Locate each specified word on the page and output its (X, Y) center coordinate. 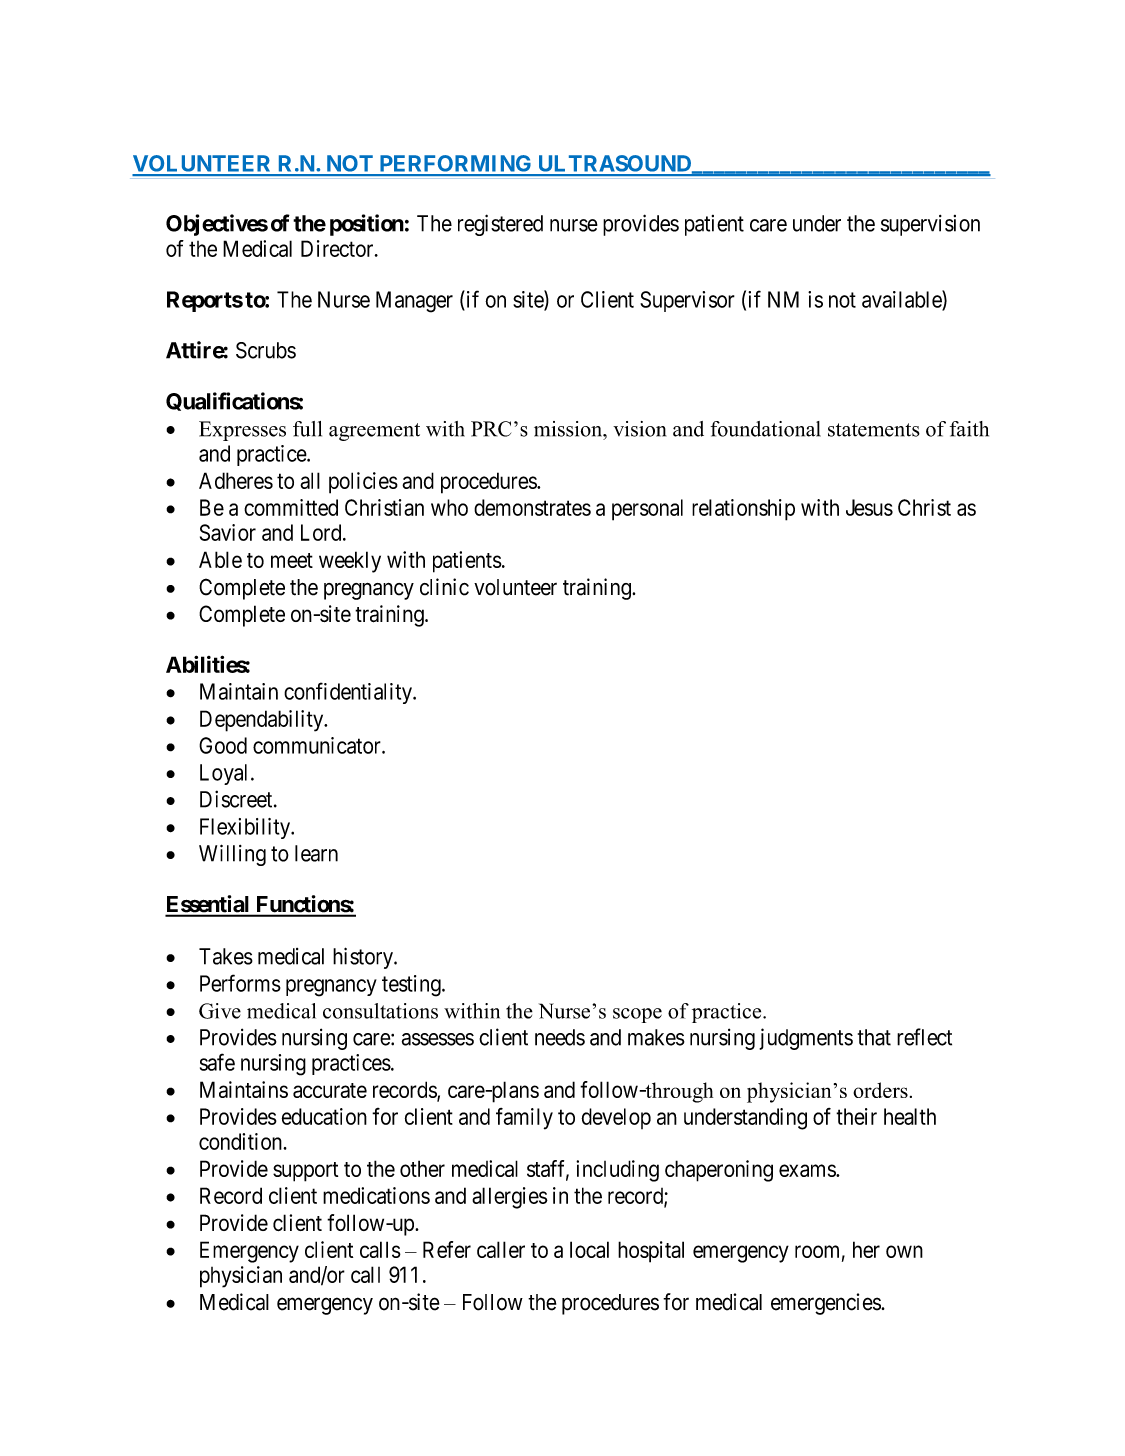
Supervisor (687, 301)
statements (874, 430)
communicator (318, 745)
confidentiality (349, 693)
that (874, 1037)
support (305, 1172)
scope (637, 1015)
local (589, 1249)
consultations (380, 1011)
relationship (743, 510)
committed (291, 507)
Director (338, 248)
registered (500, 225)
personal (647, 510)
